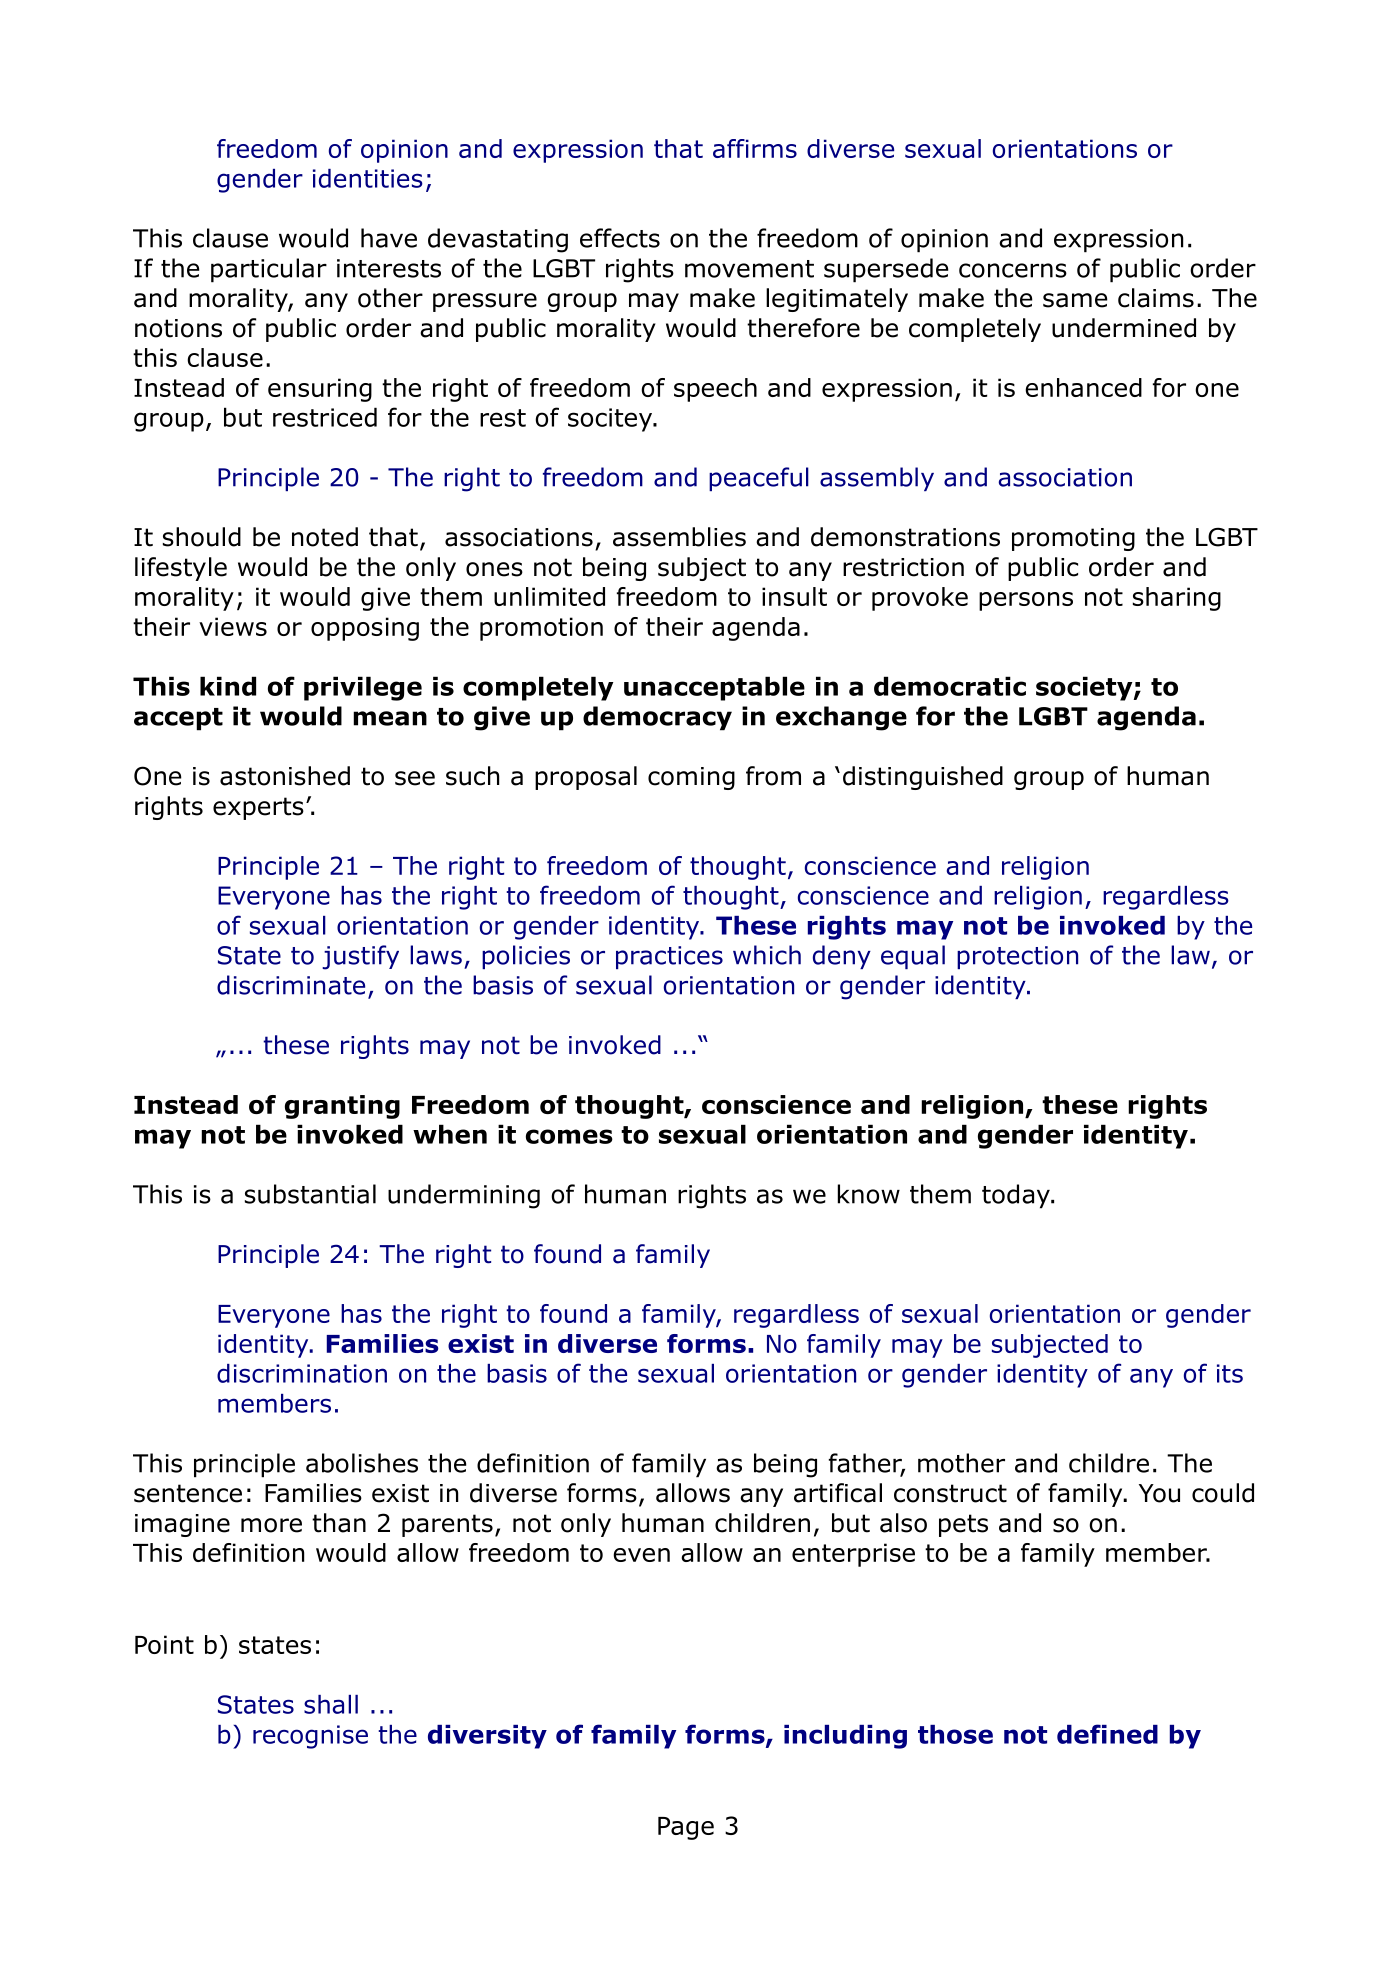 The width and height of the document is (1394, 1973). I want to click on protection, so click(1017, 957).
